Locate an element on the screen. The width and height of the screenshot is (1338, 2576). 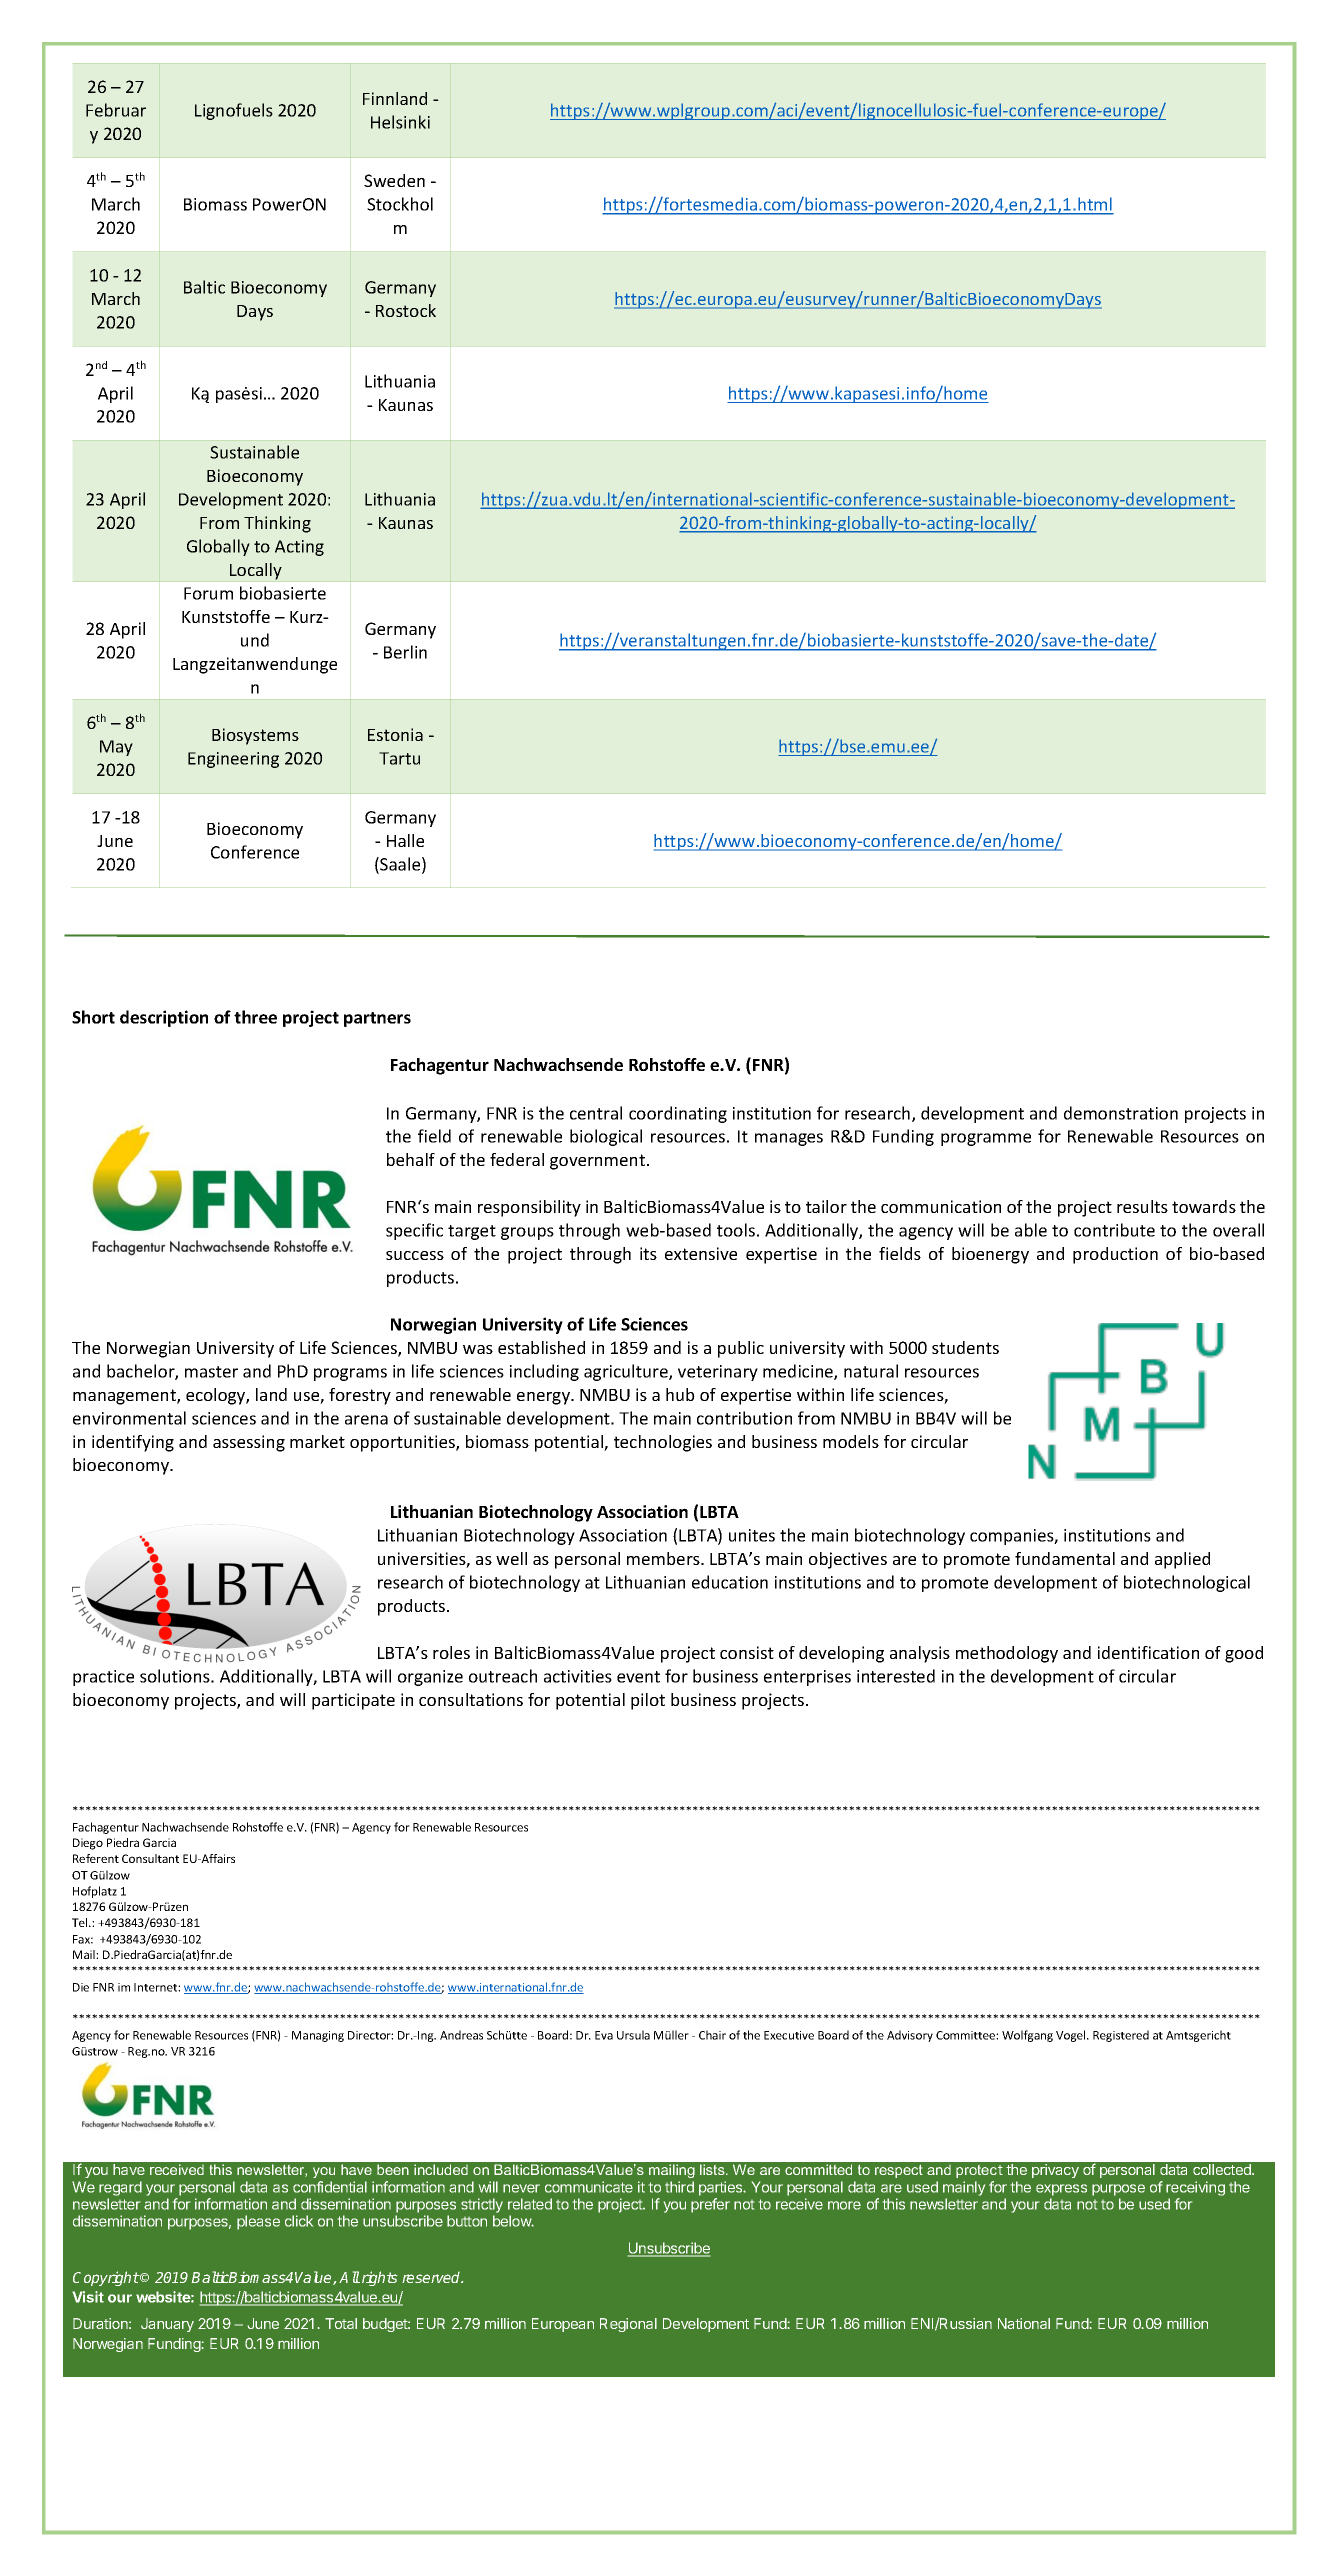
practice is located at coordinates (103, 1678).
